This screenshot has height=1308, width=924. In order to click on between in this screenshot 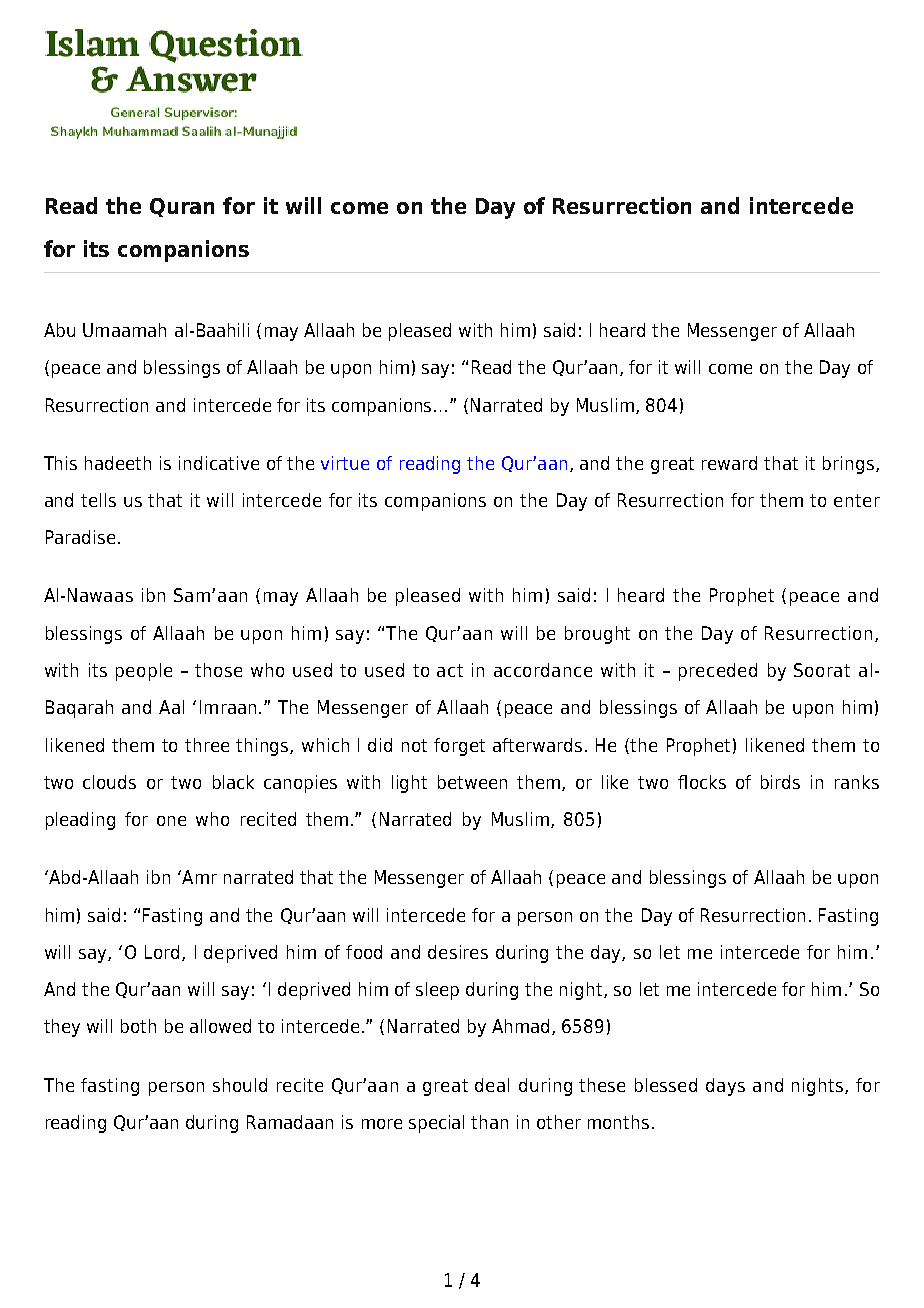, I will do `click(472, 782)`.
